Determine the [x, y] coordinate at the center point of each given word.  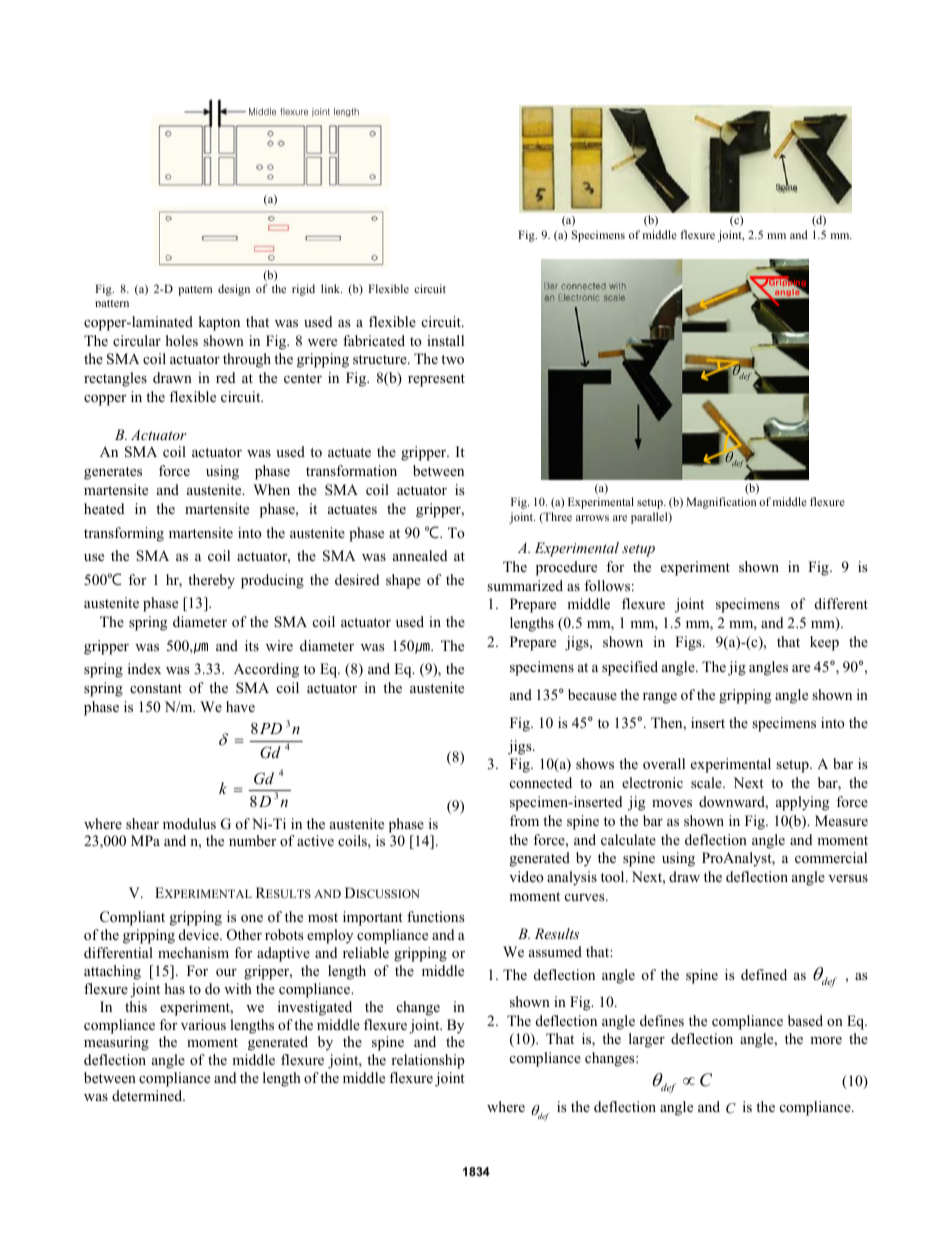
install [445, 340]
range [660, 698]
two [452, 359]
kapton [219, 323]
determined [148, 1095]
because [592, 694]
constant [156, 688]
